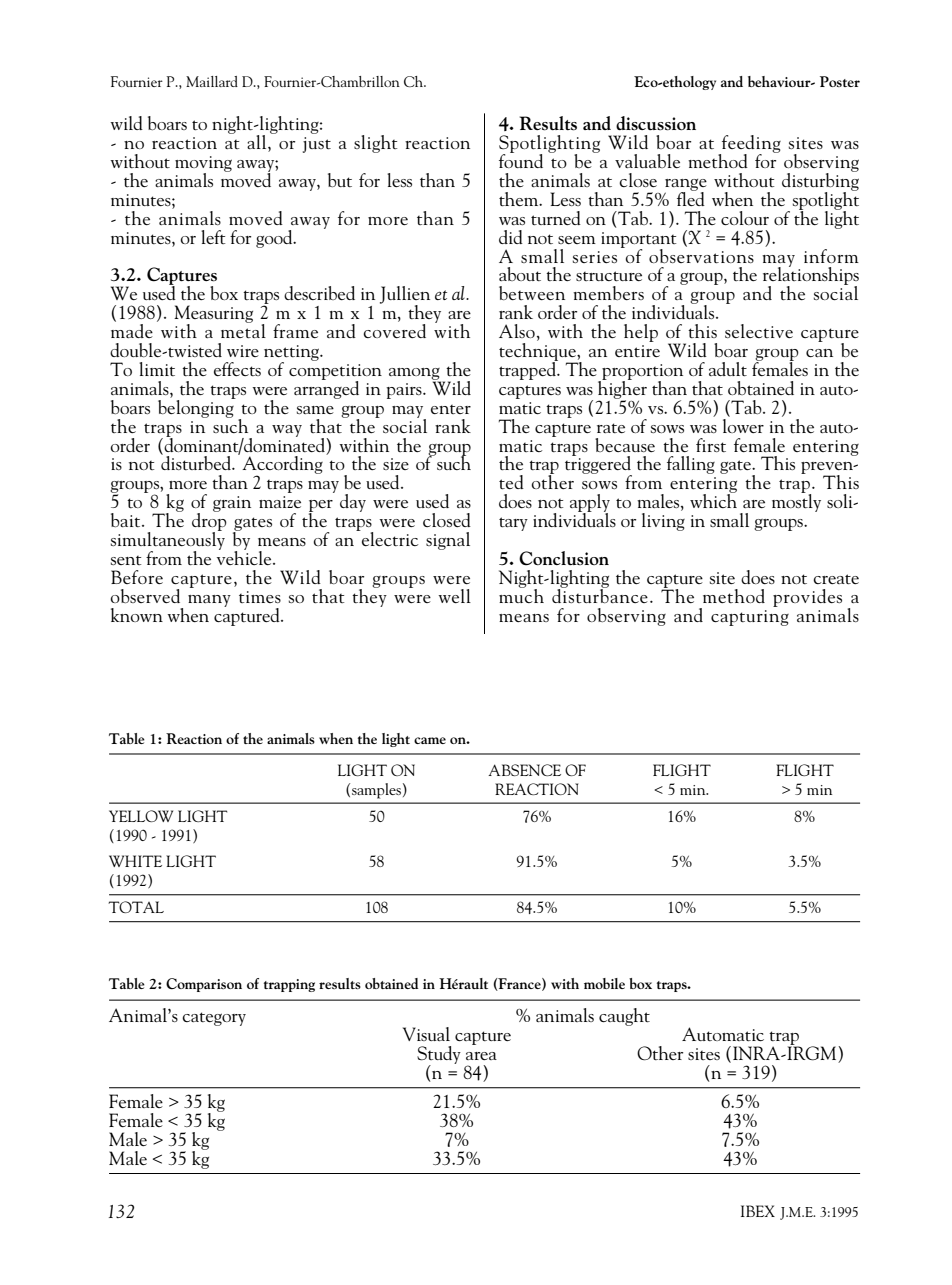 Image resolution: width=952 pixels, height=1285 pixels. I want to click on Also, so click(517, 331).
